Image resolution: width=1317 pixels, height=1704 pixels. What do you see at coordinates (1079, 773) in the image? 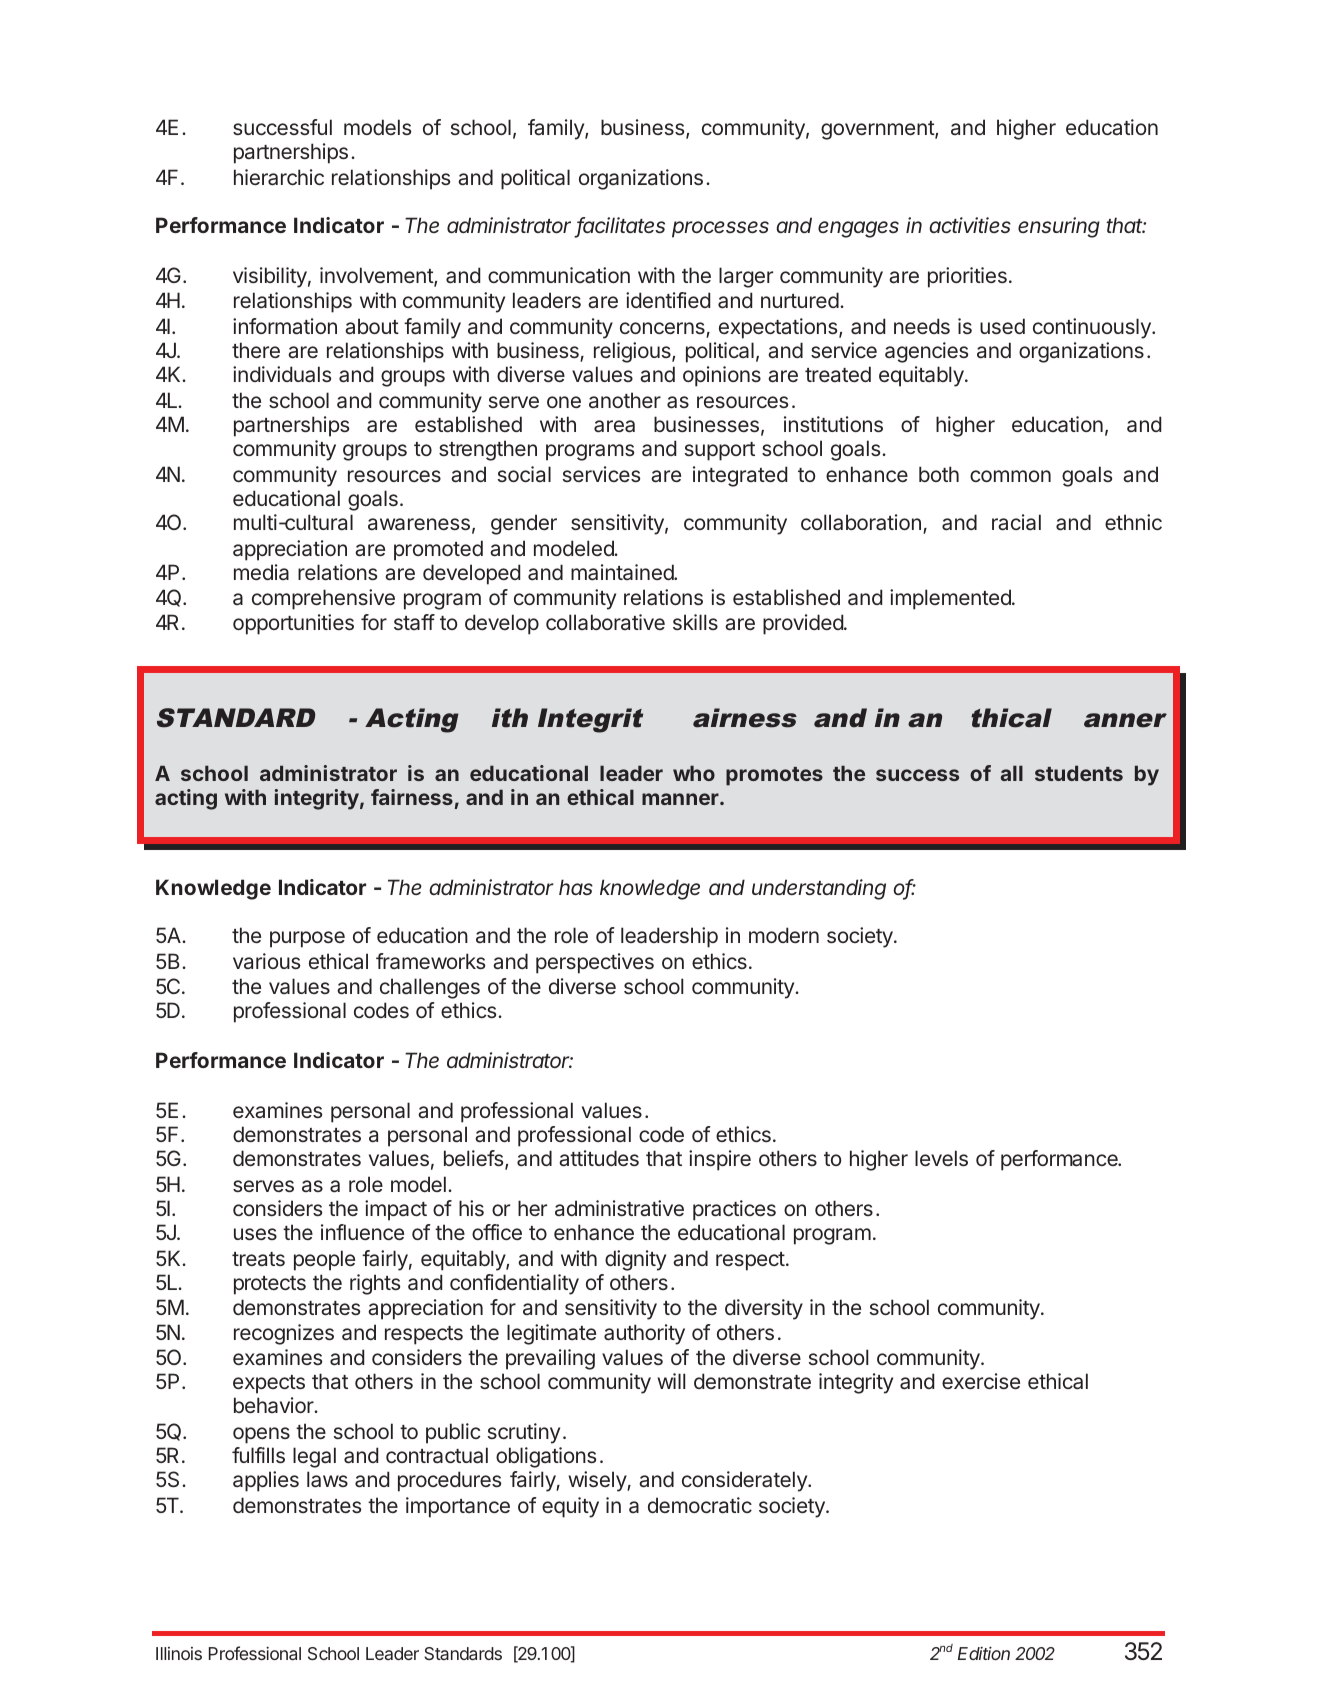
I see `students` at bounding box center [1079, 773].
